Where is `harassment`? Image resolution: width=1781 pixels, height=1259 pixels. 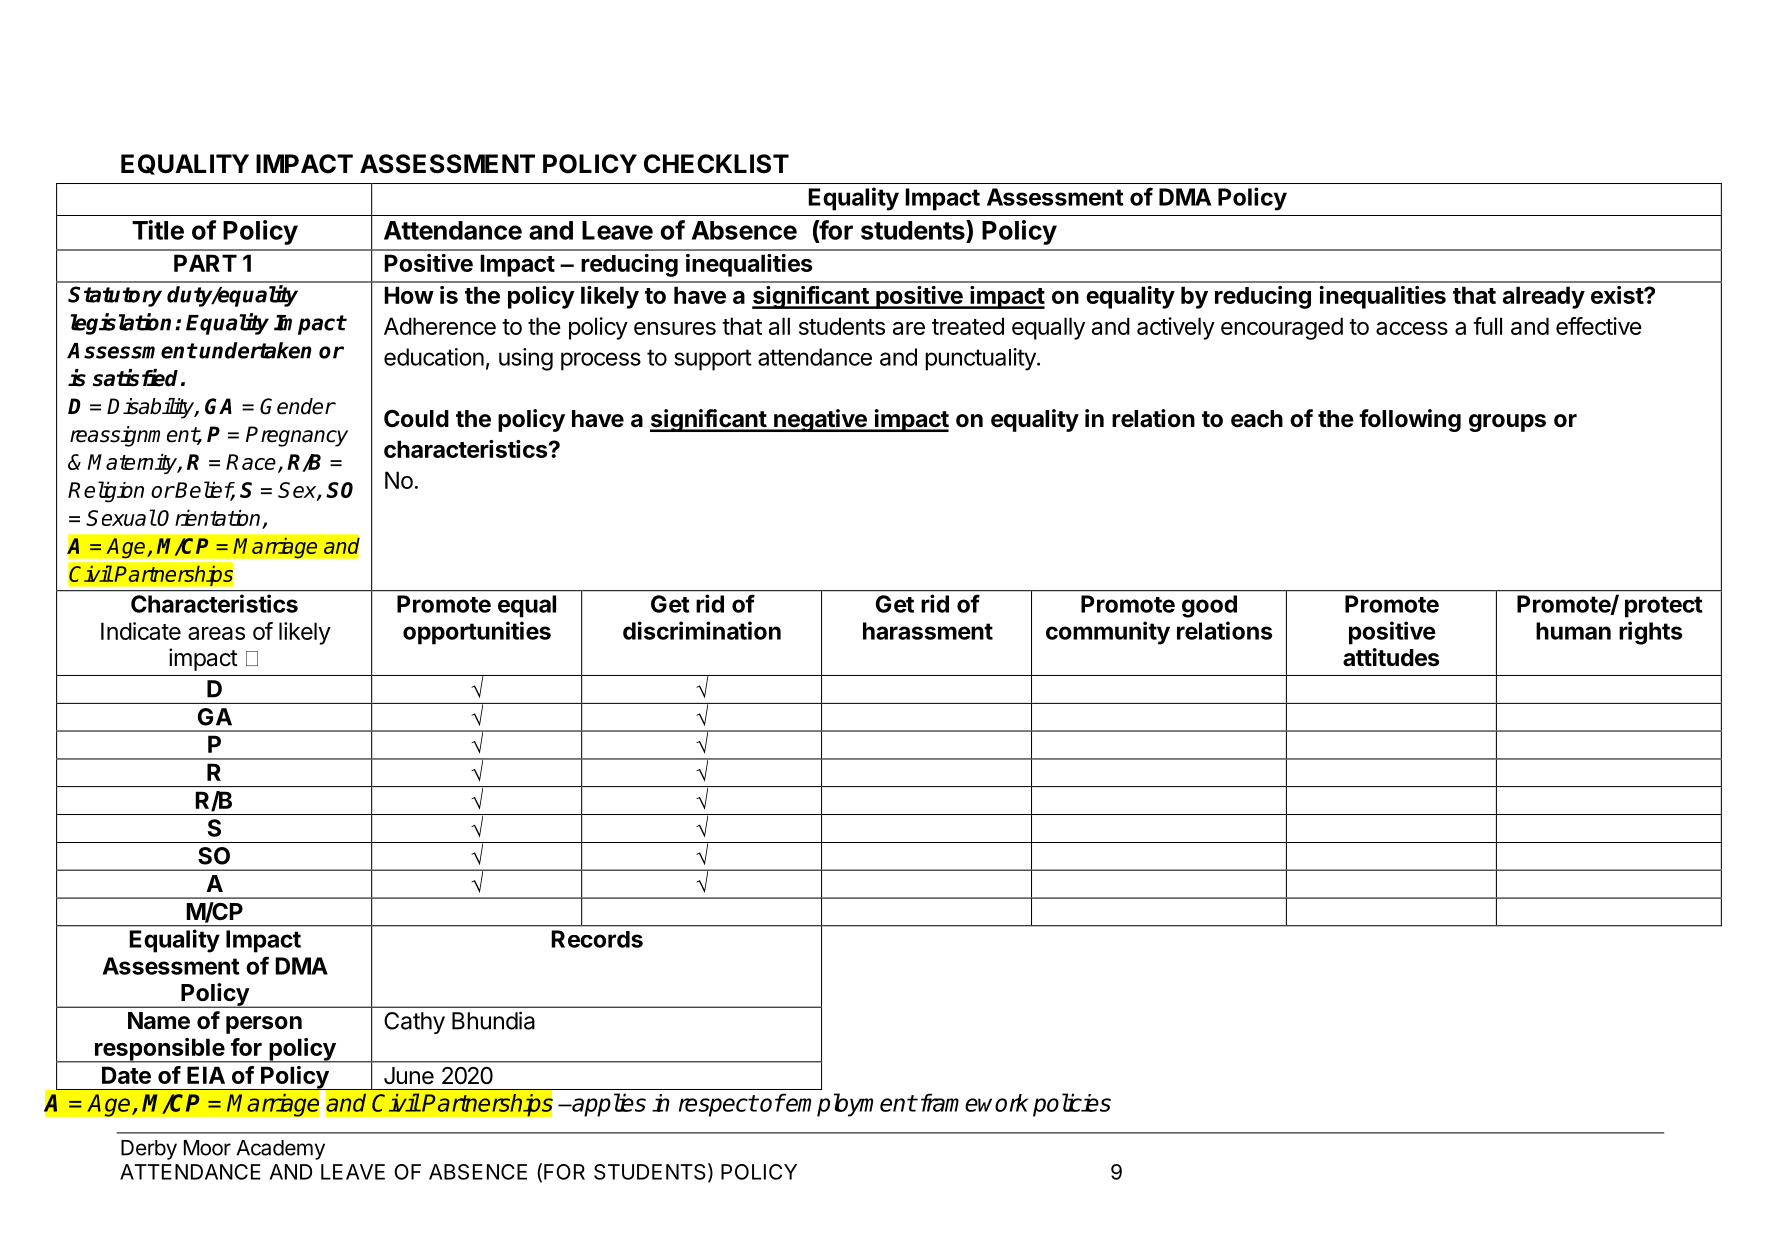
harassment is located at coordinates (928, 631).
